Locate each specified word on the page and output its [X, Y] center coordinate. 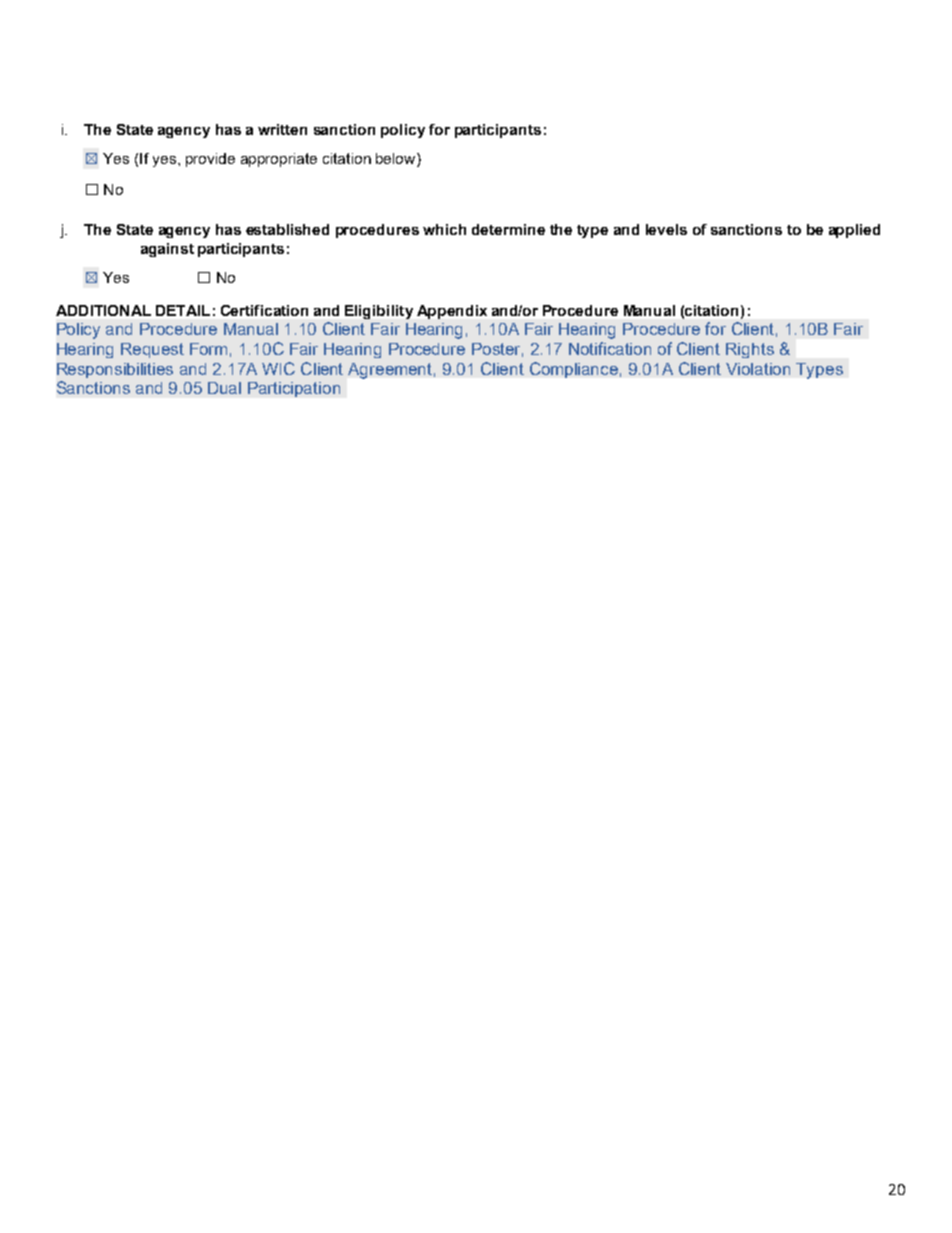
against [167, 250]
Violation [758, 369]
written [282, 129]
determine [508, 229]
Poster [497, 350]
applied [854, 231]
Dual [224, 388]
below [397, 158]
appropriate [279, 160]
